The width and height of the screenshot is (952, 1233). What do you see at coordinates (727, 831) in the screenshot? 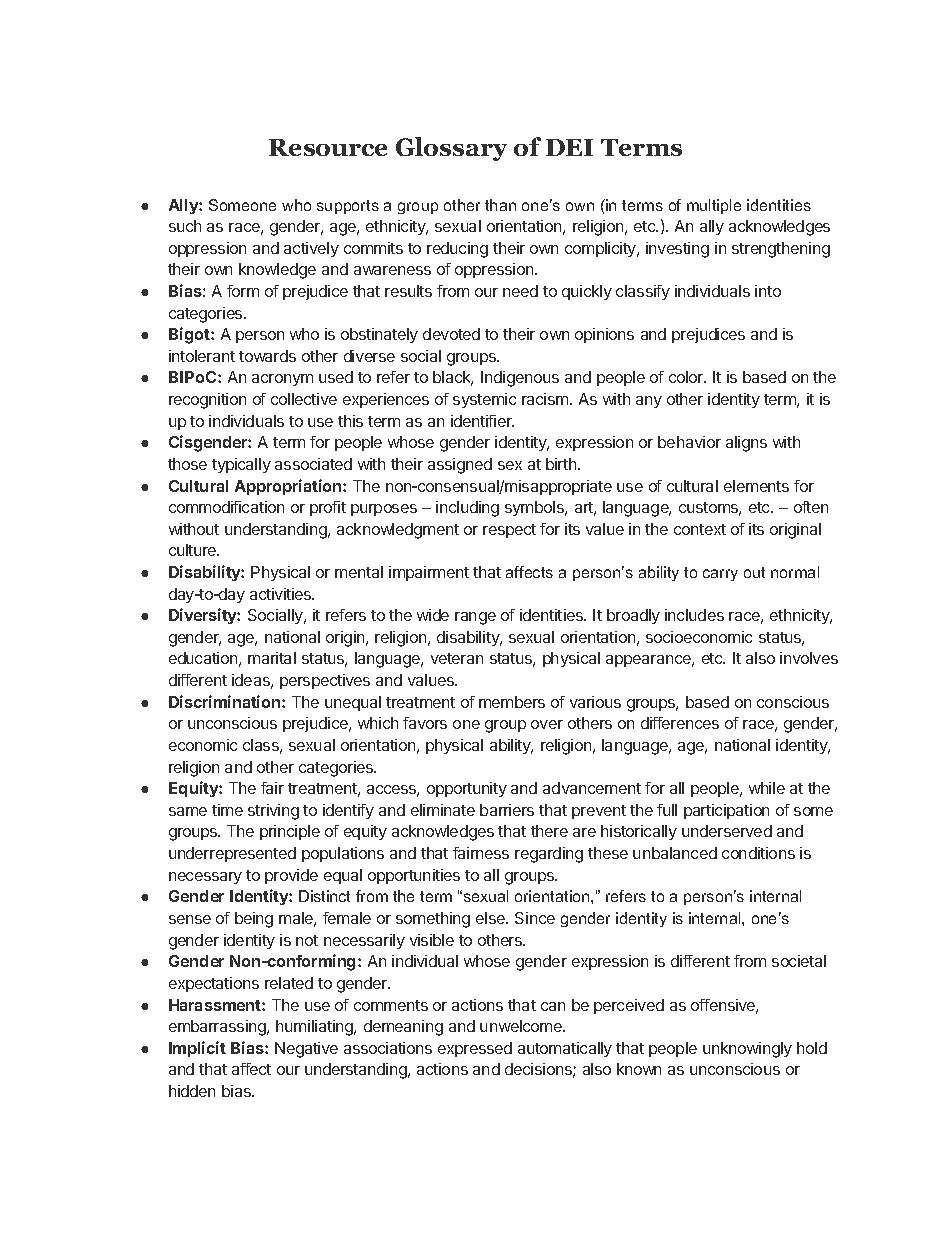
I see `underserved` at bounding box center [727, 831].
